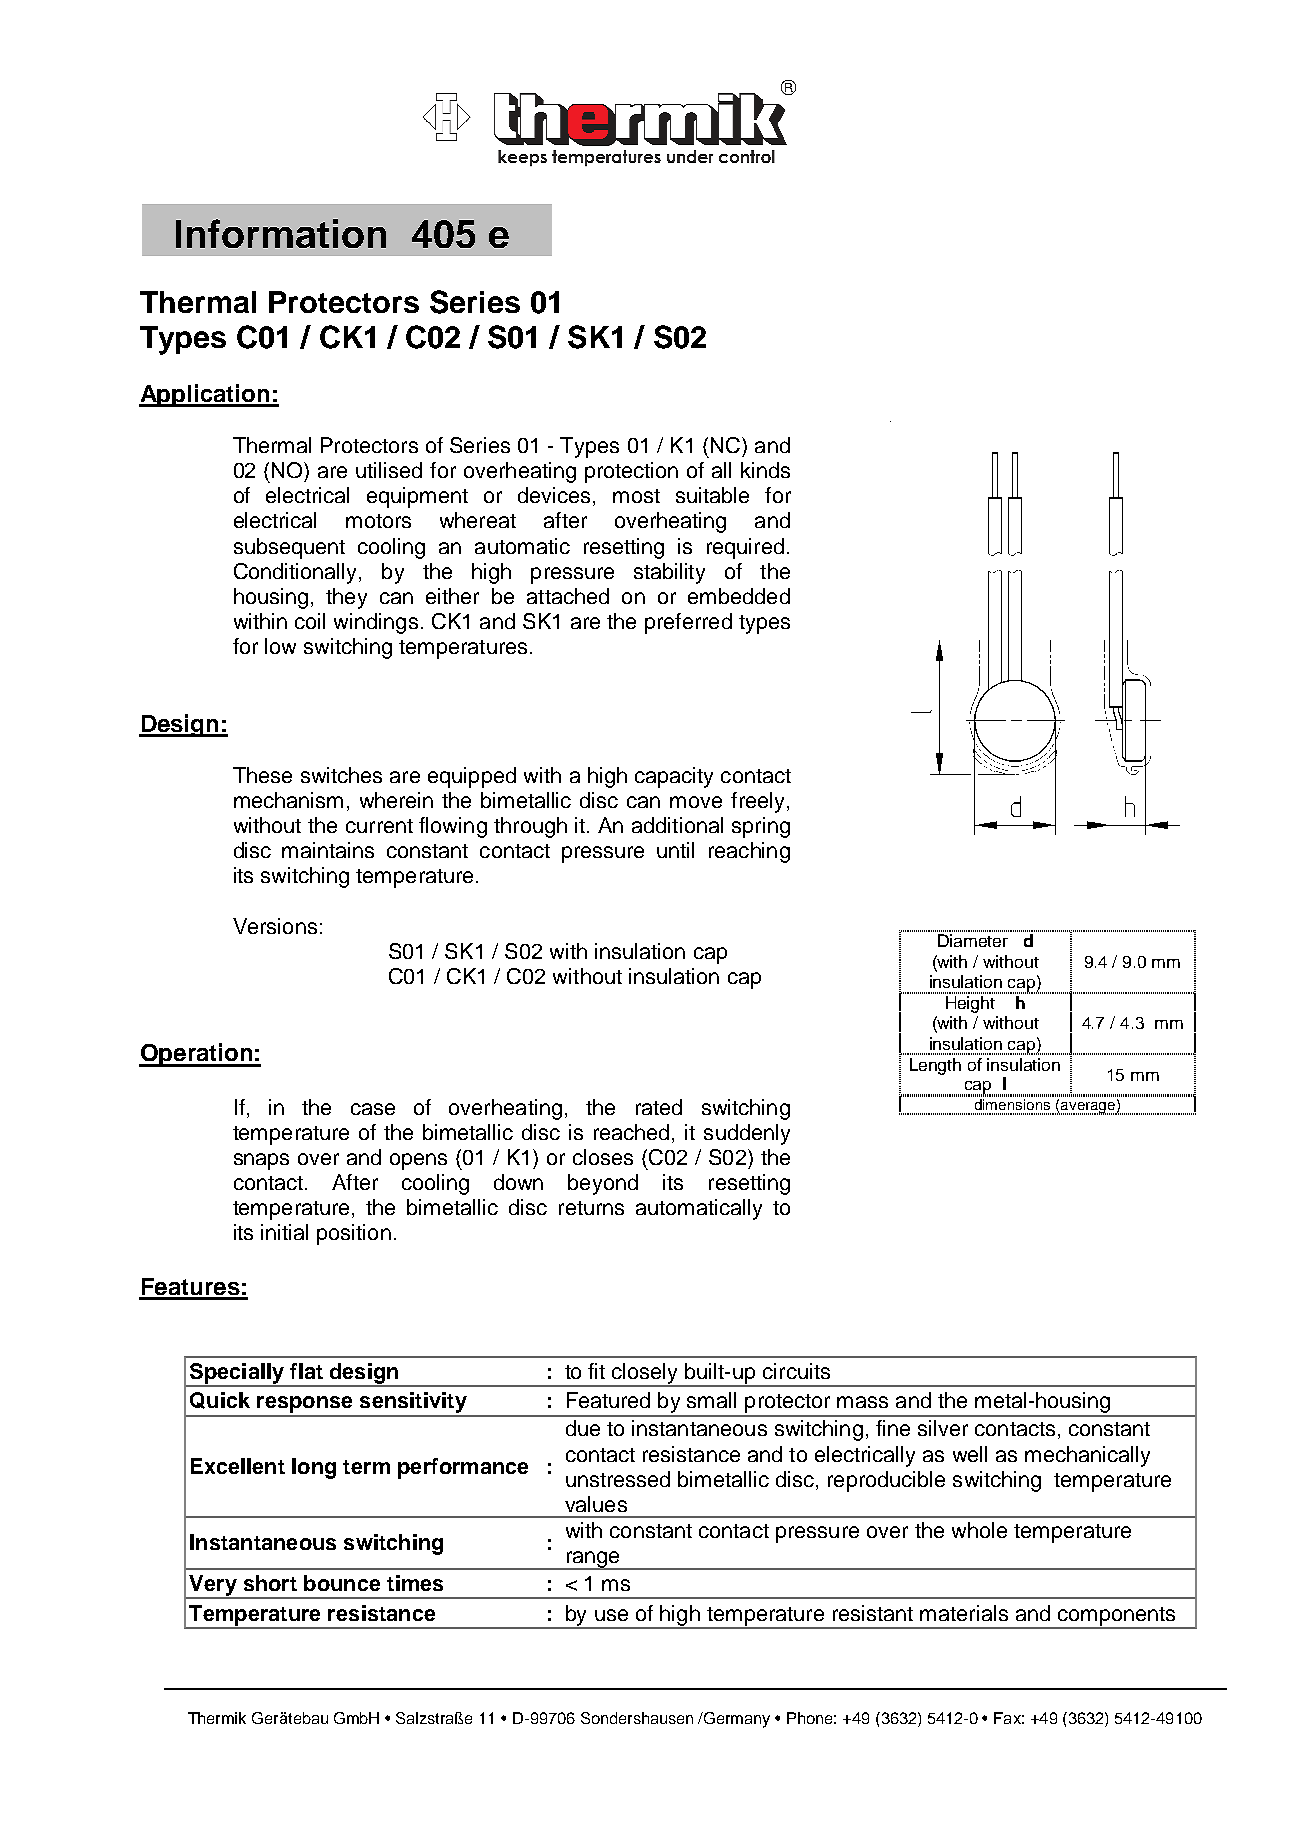 This page has width=1302, height=1842. Describe the element at coordinates (281, 233) in the page. I see `Information` at that location.
